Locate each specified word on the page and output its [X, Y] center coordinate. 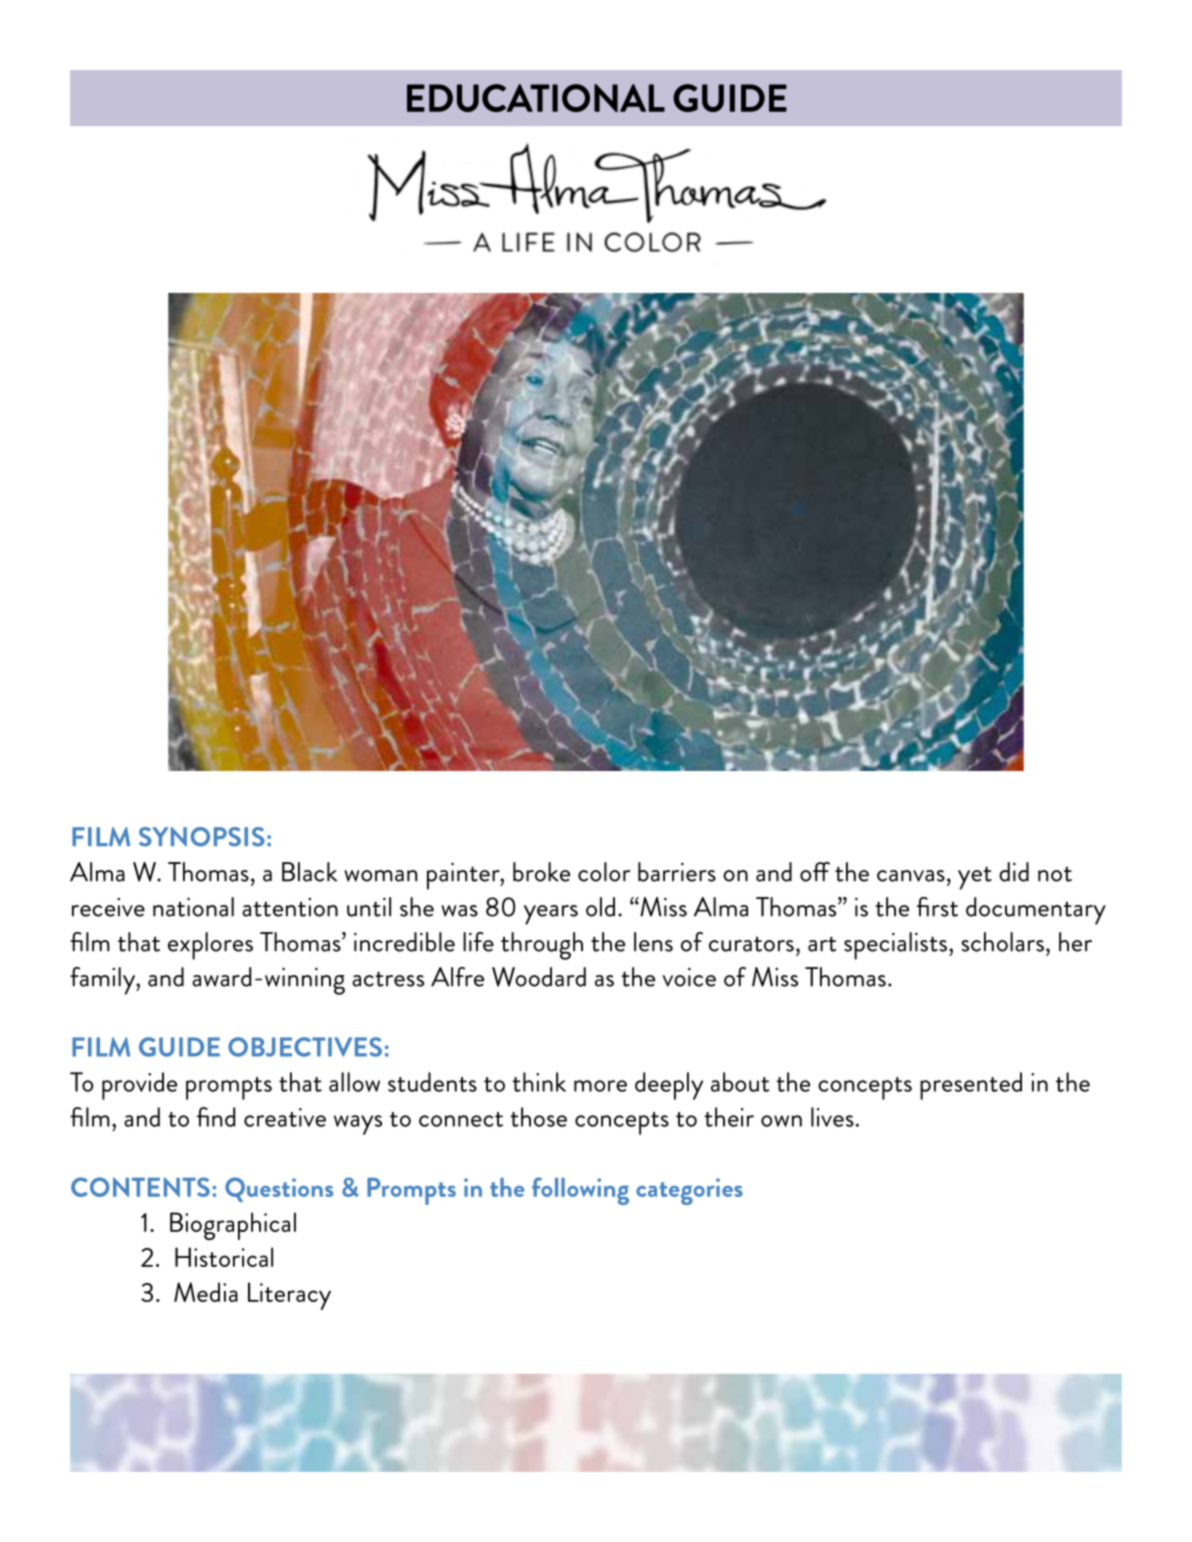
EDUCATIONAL [536, 98]
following [580, 1191]
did [1014, 872]
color [604, 872]
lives [832, 1117]
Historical [224, 1257]
